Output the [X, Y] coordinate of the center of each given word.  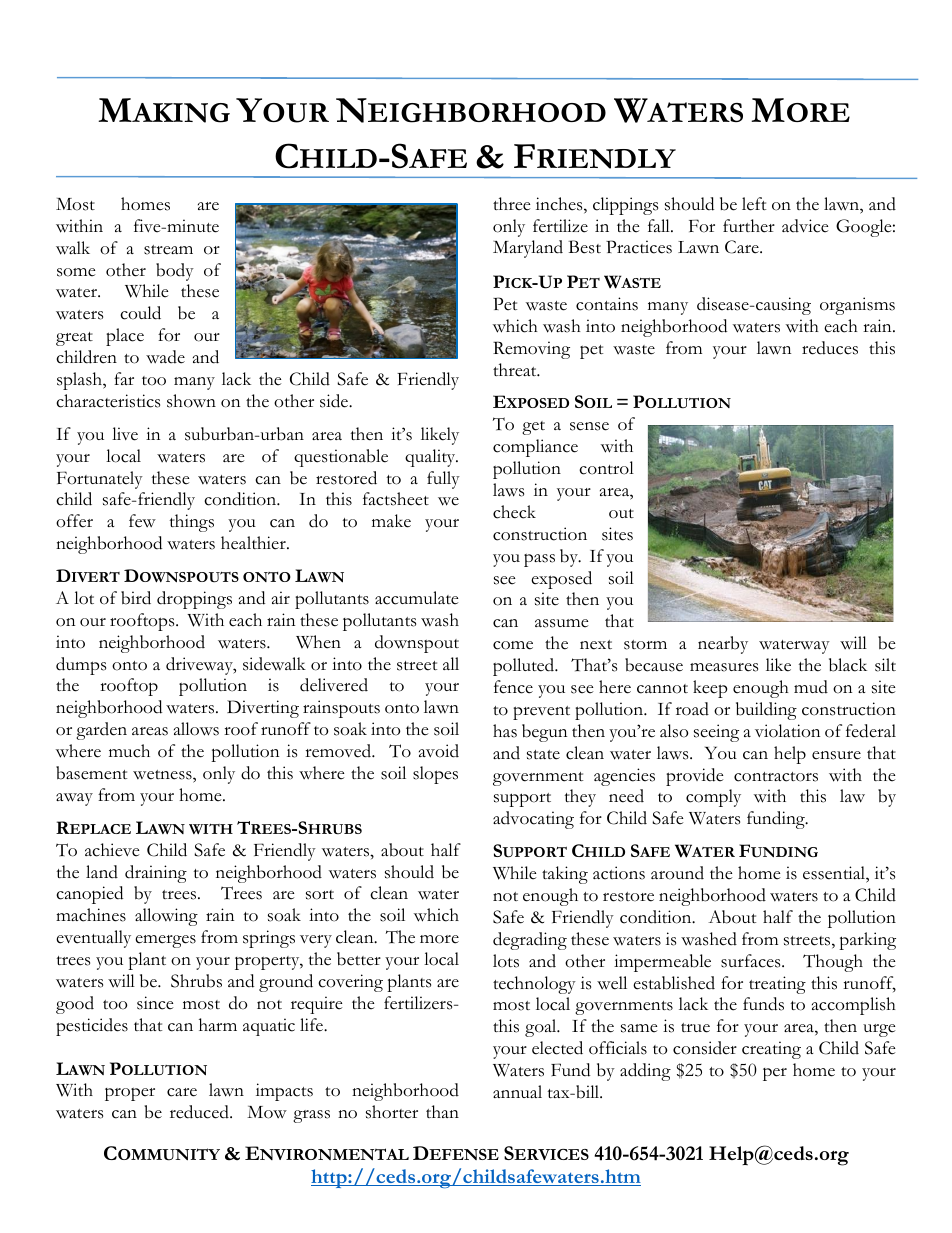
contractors [776, 777]
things [192, 523]
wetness [163, 776]
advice [805, 226]
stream [168, 250]
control [606, 468]
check [514, 512]
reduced [200, 1112]
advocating [533, 820]
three [512, 204]
